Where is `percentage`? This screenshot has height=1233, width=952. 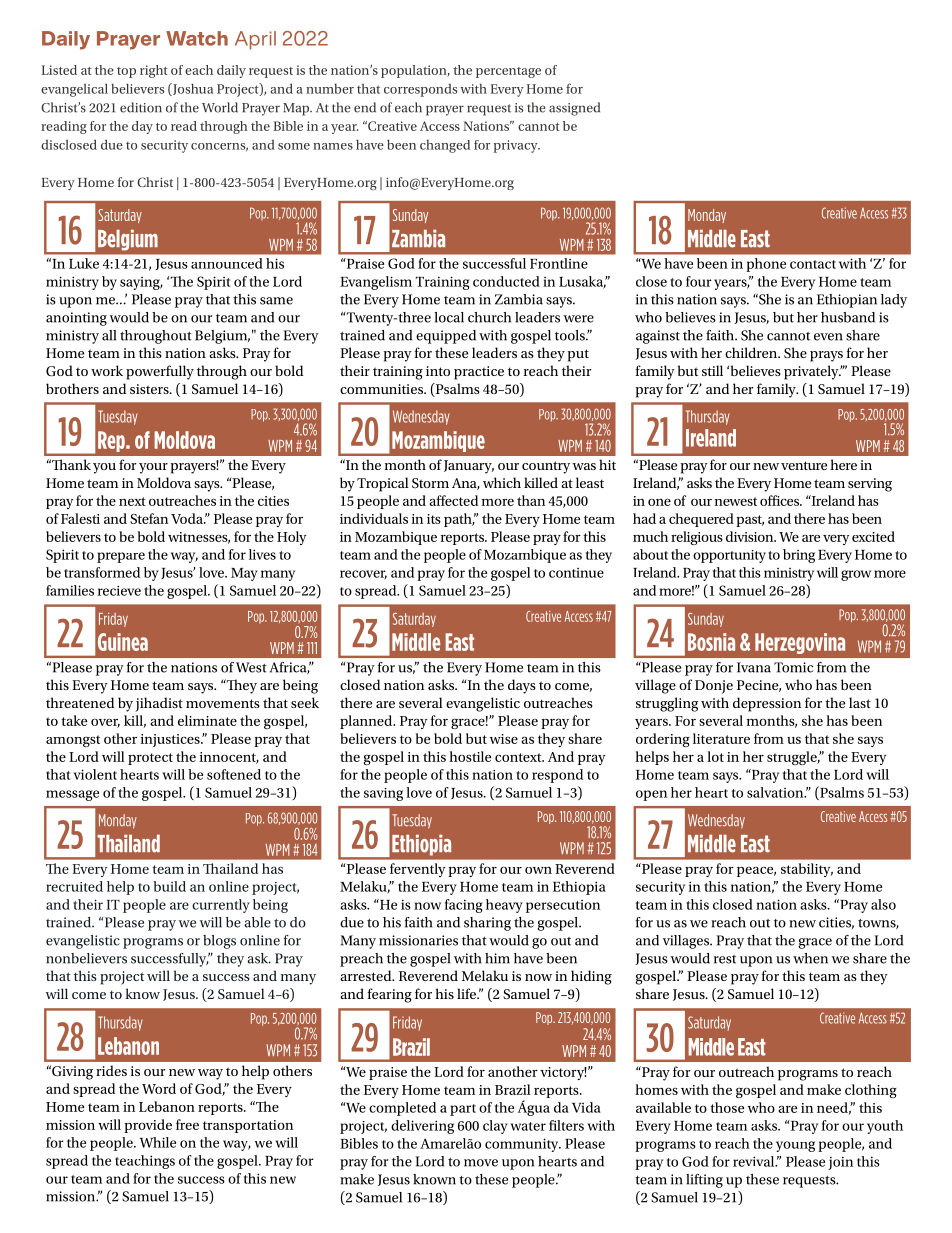 percentage is located at coordinates (508, 72).
